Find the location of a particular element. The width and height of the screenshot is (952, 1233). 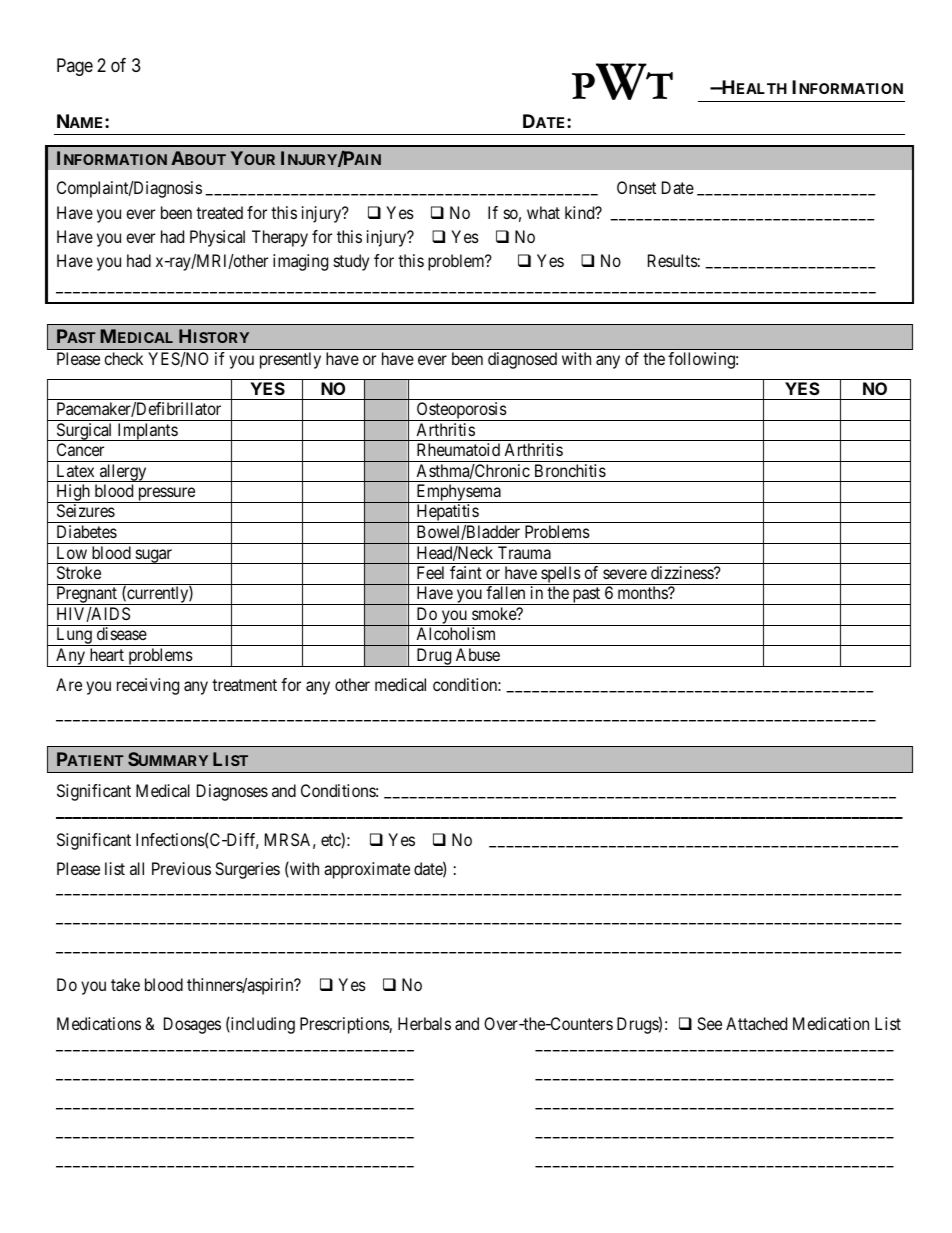

faint is located at coordinates (466, 572).
